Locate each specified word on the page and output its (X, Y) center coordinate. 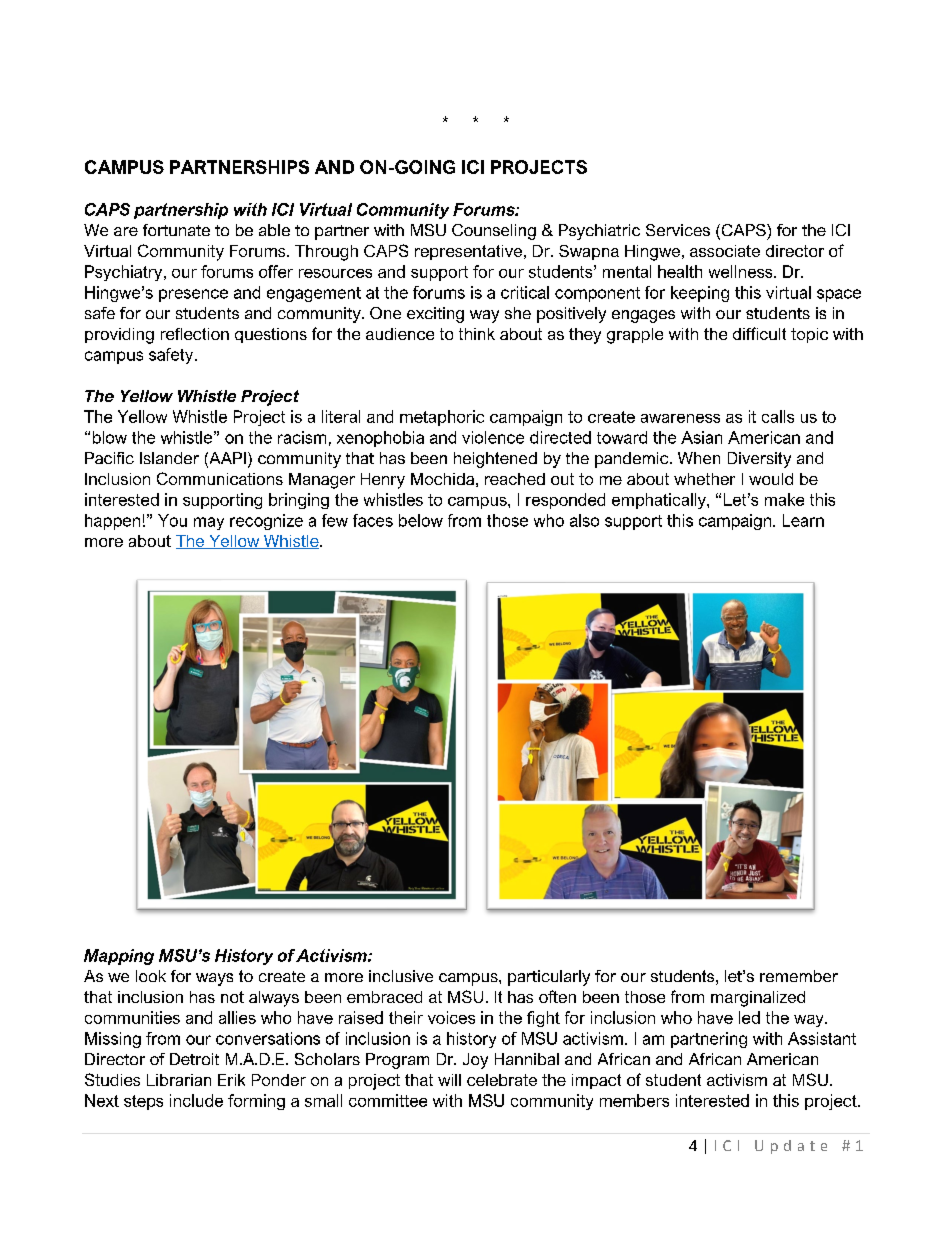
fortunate (176, 230)
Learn (803, 520)
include (196, 1100)
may (209, 523)
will (449, 1080)
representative (468, 252)
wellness (742, 271)
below (421, 520)
